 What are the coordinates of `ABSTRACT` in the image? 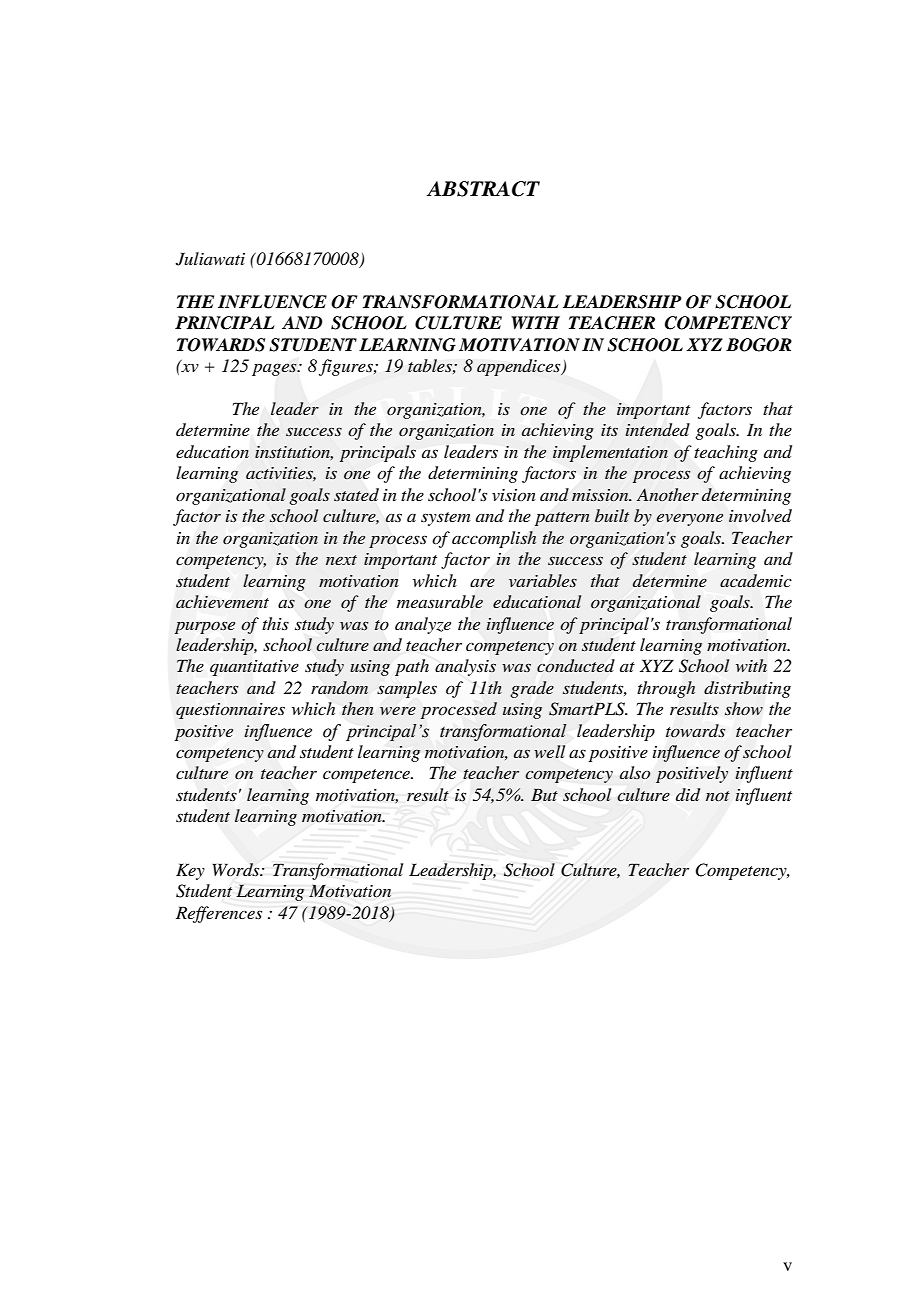 It's located at (483, 189).
